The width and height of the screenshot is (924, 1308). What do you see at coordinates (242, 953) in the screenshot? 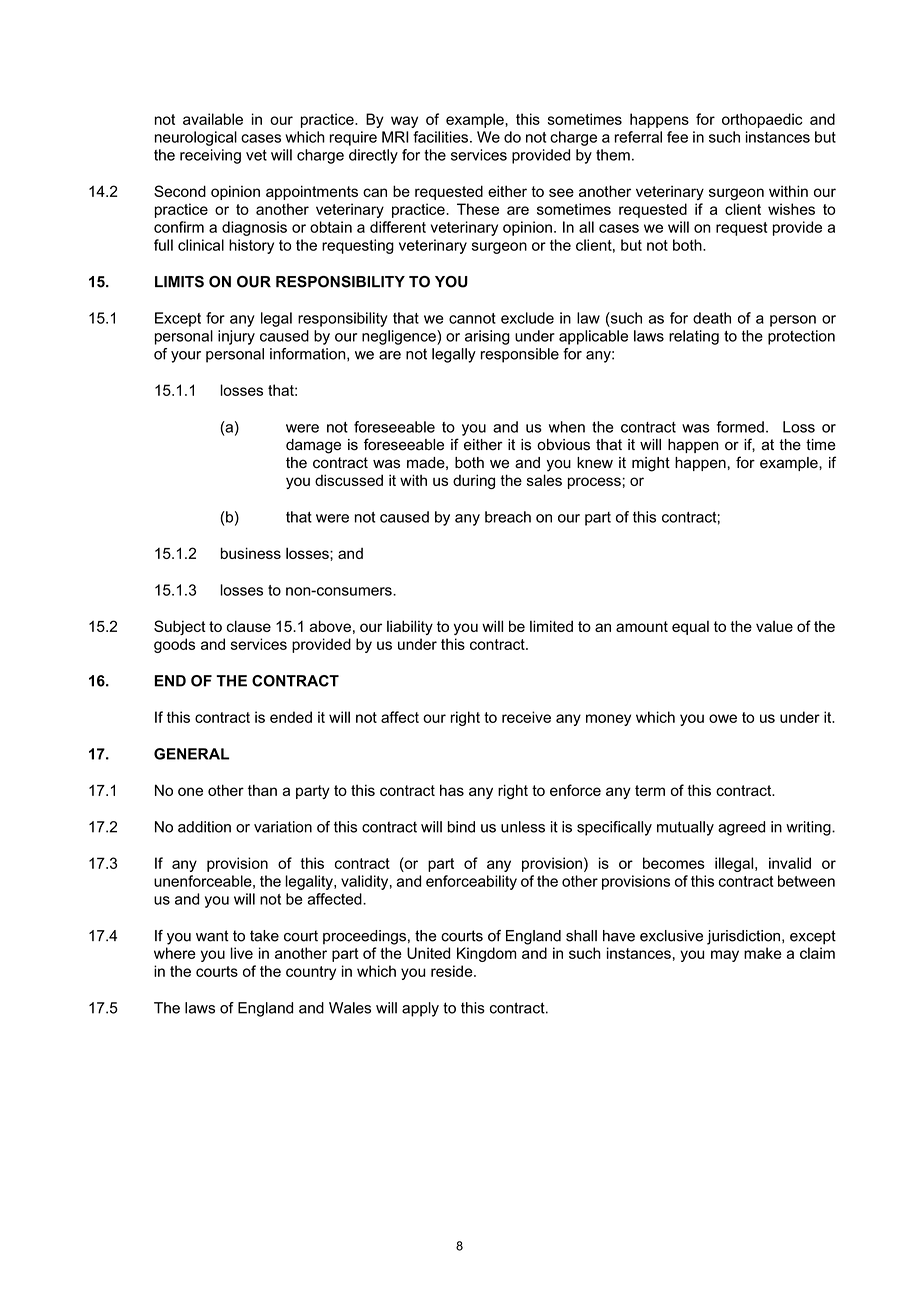
I see `live` at bounding box center [242, 953].
